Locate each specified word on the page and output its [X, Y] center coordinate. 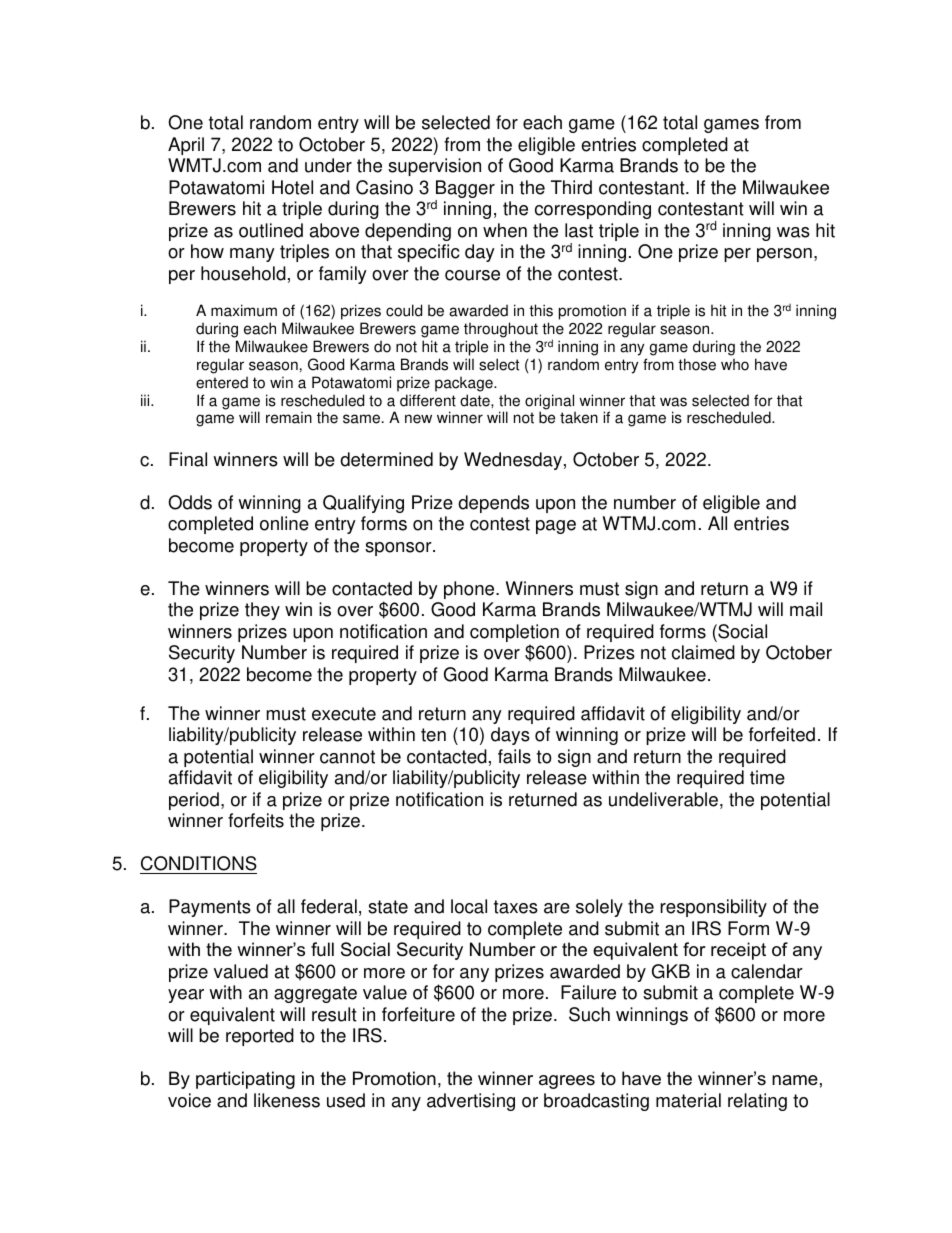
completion [514, 634]
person [784, 255]
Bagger [465, 190]
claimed [703, 652]
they [262, 611]
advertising [471, 1102]
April [186, 146]
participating [245, 1080]
